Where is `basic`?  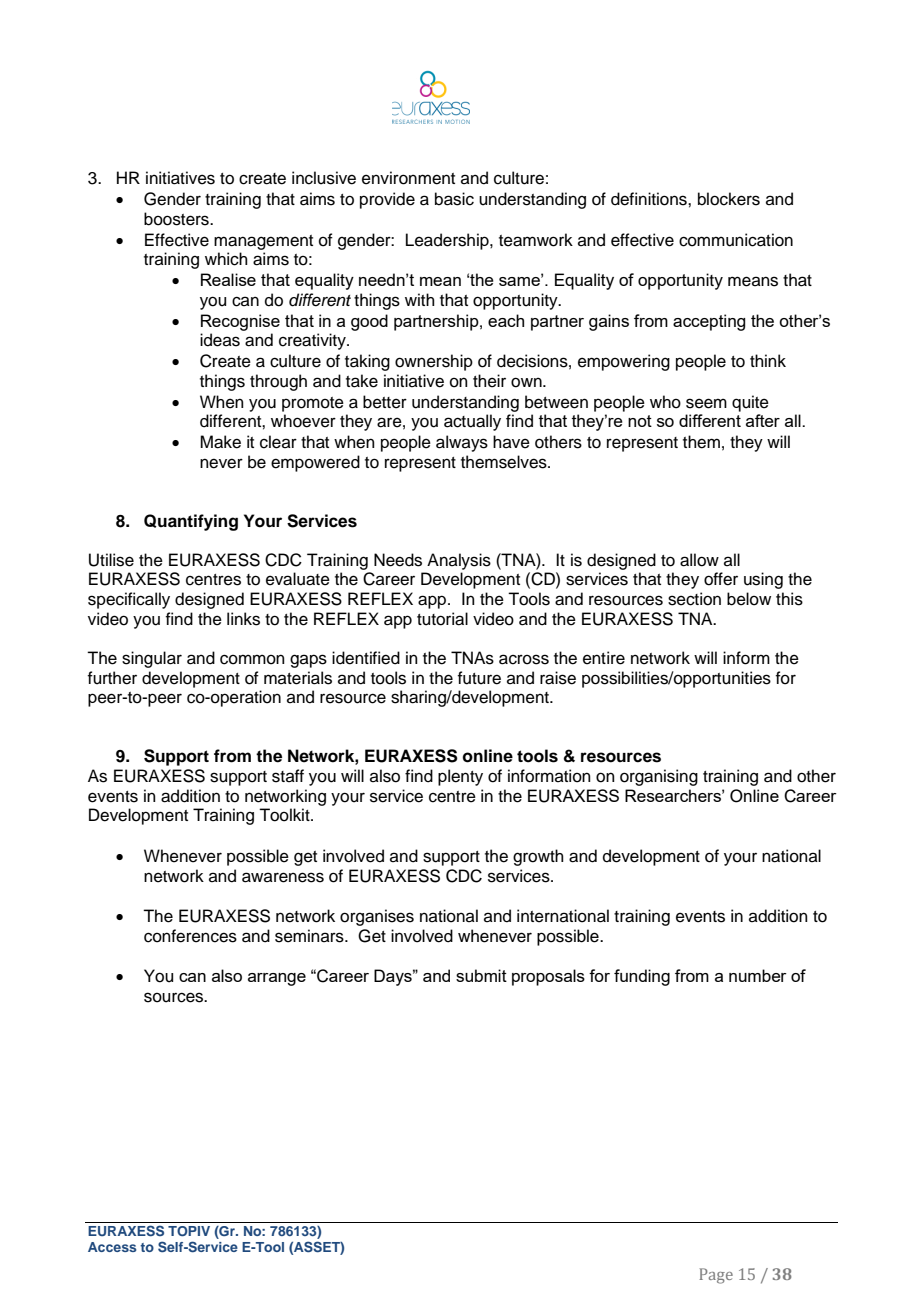 basic is located at coordinates (454, 199).
